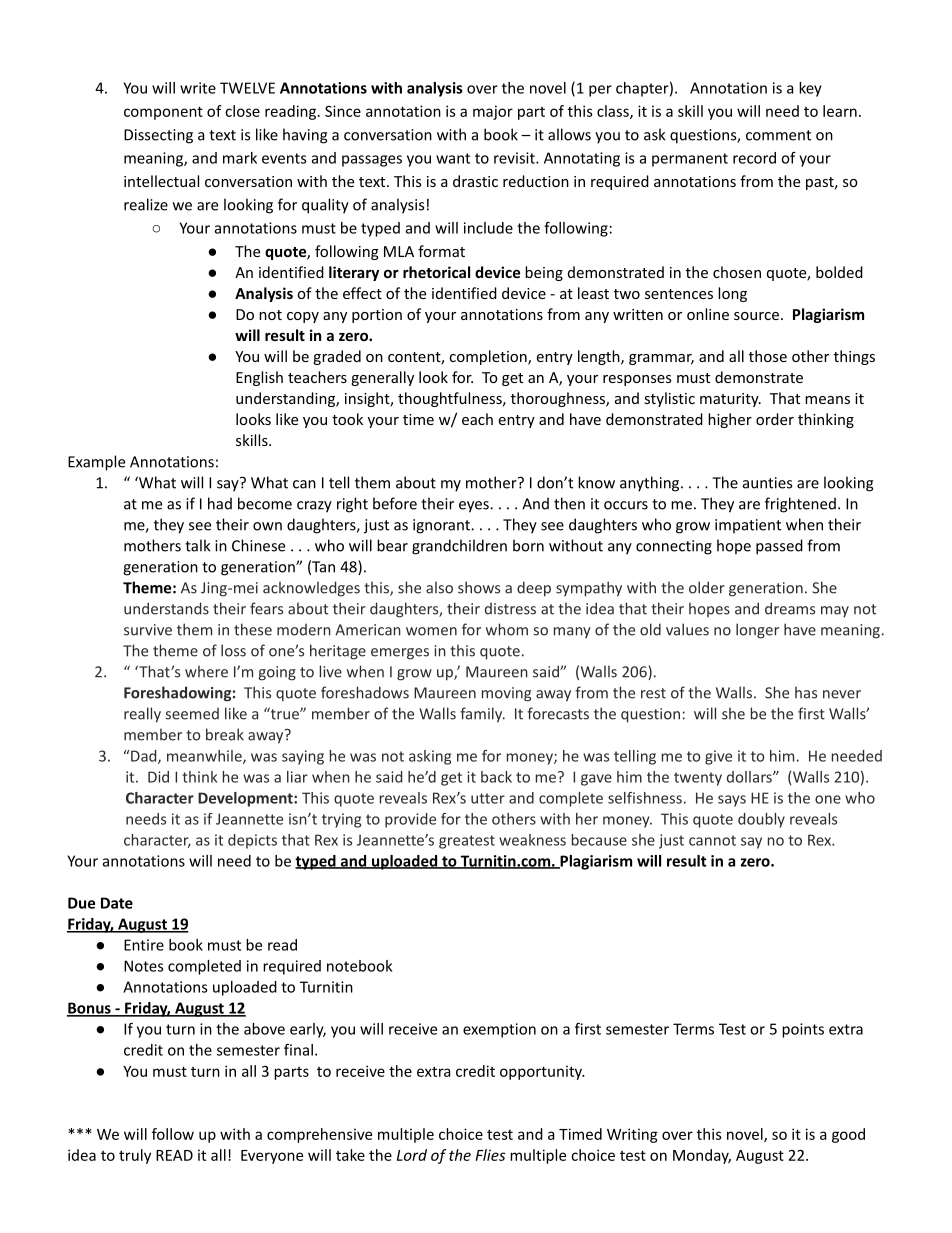  What do you see at coordinates (750, 777) in the page?
I see `dollars` at bounding box center [750, 777].
